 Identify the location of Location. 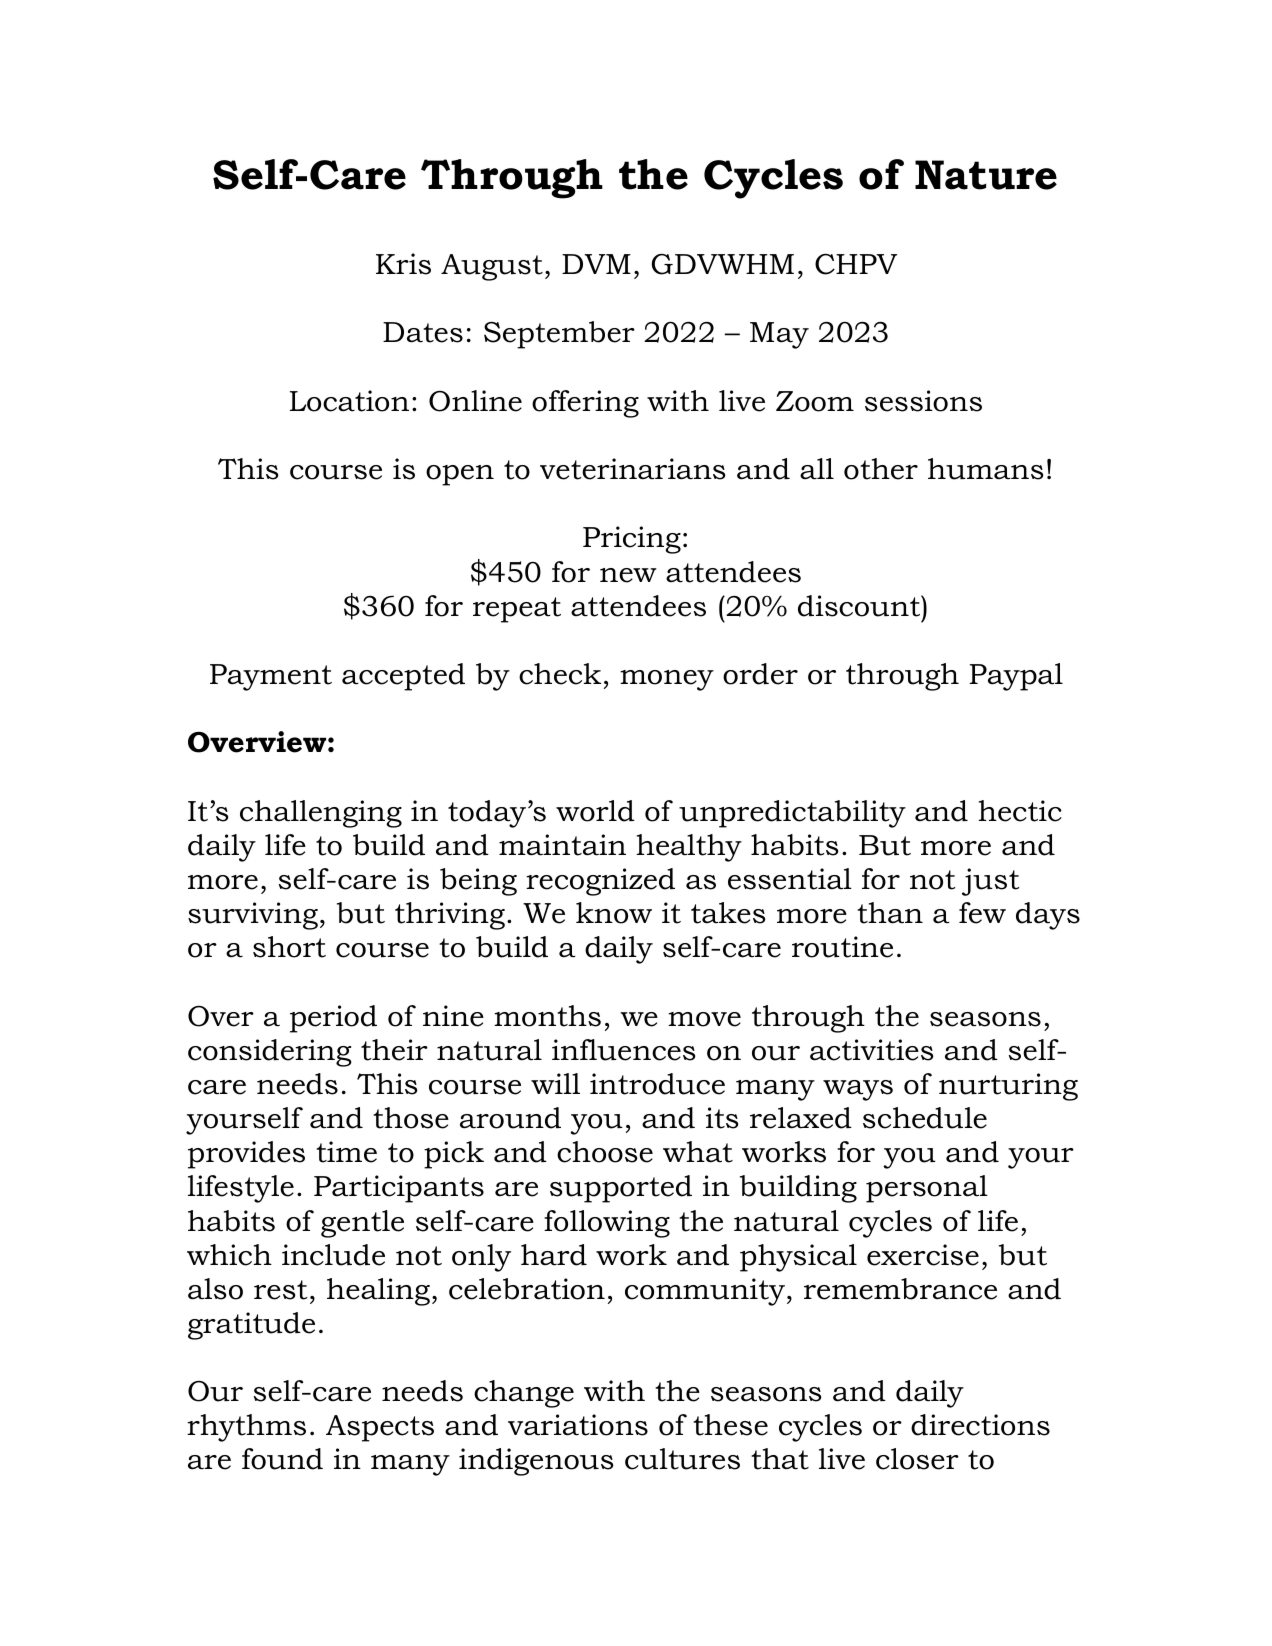
(349, 401).
